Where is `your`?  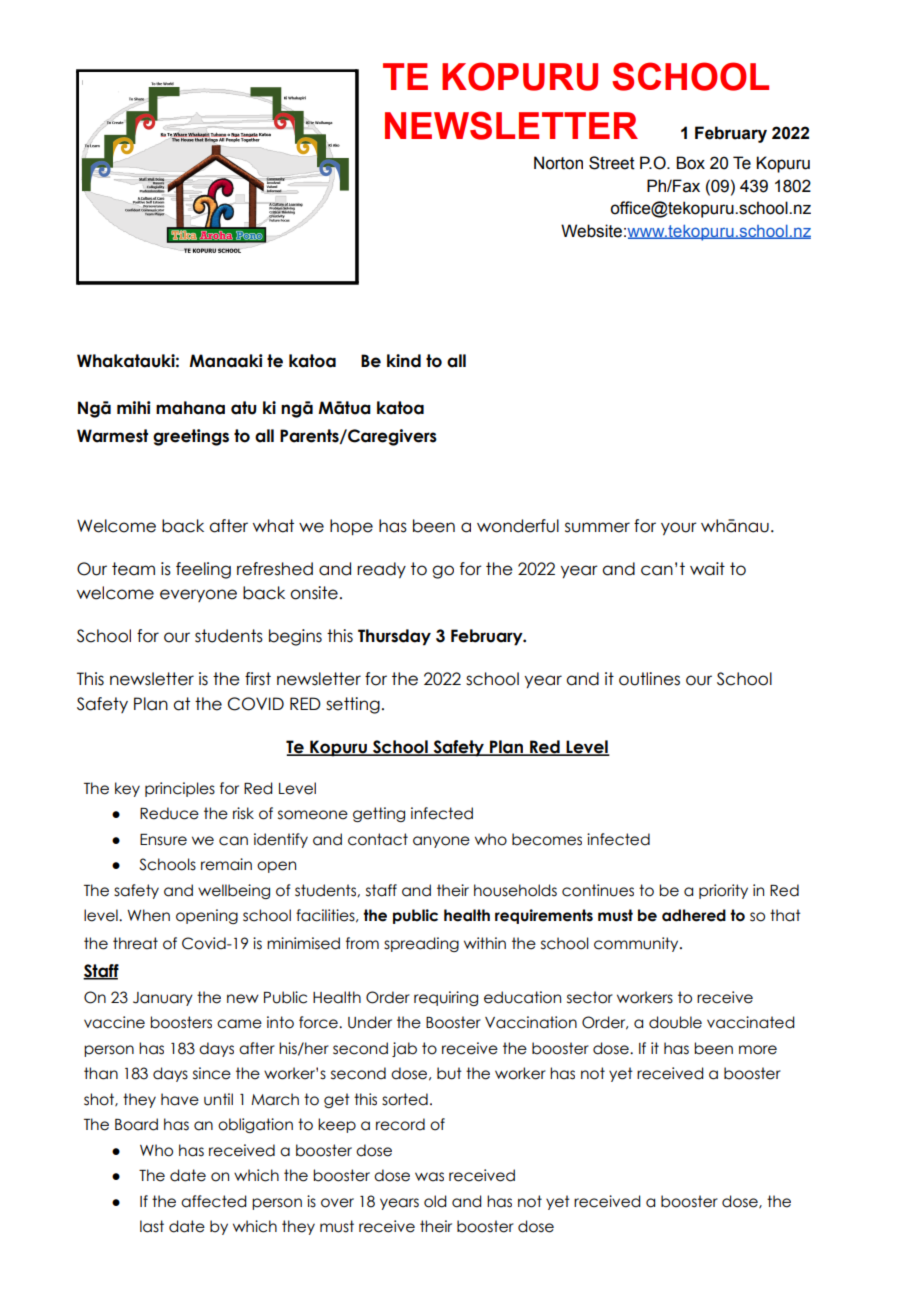 your is located at coordinates (679, 529).
